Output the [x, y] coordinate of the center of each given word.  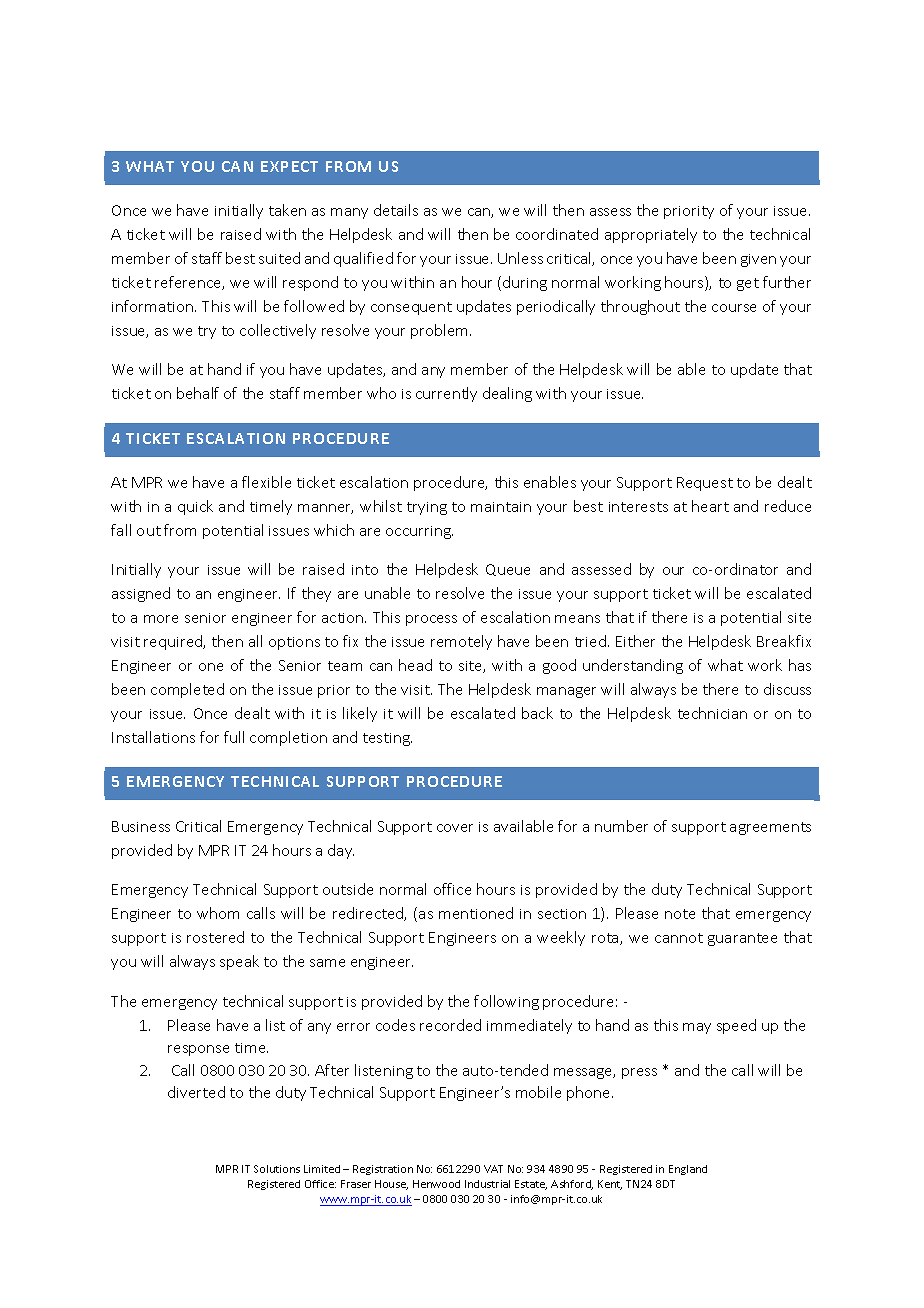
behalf [198, 393]
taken [287, 210]
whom [218, 913]
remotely [461, 642]
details [396, 210]
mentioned [476, 913]
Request [705, 484]
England [688, 1170]
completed [187, 690]
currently [446, 394]
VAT [493, 1169]
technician [712, 713]
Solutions [277, 1169]
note [680, 914]
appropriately [651, 235]
